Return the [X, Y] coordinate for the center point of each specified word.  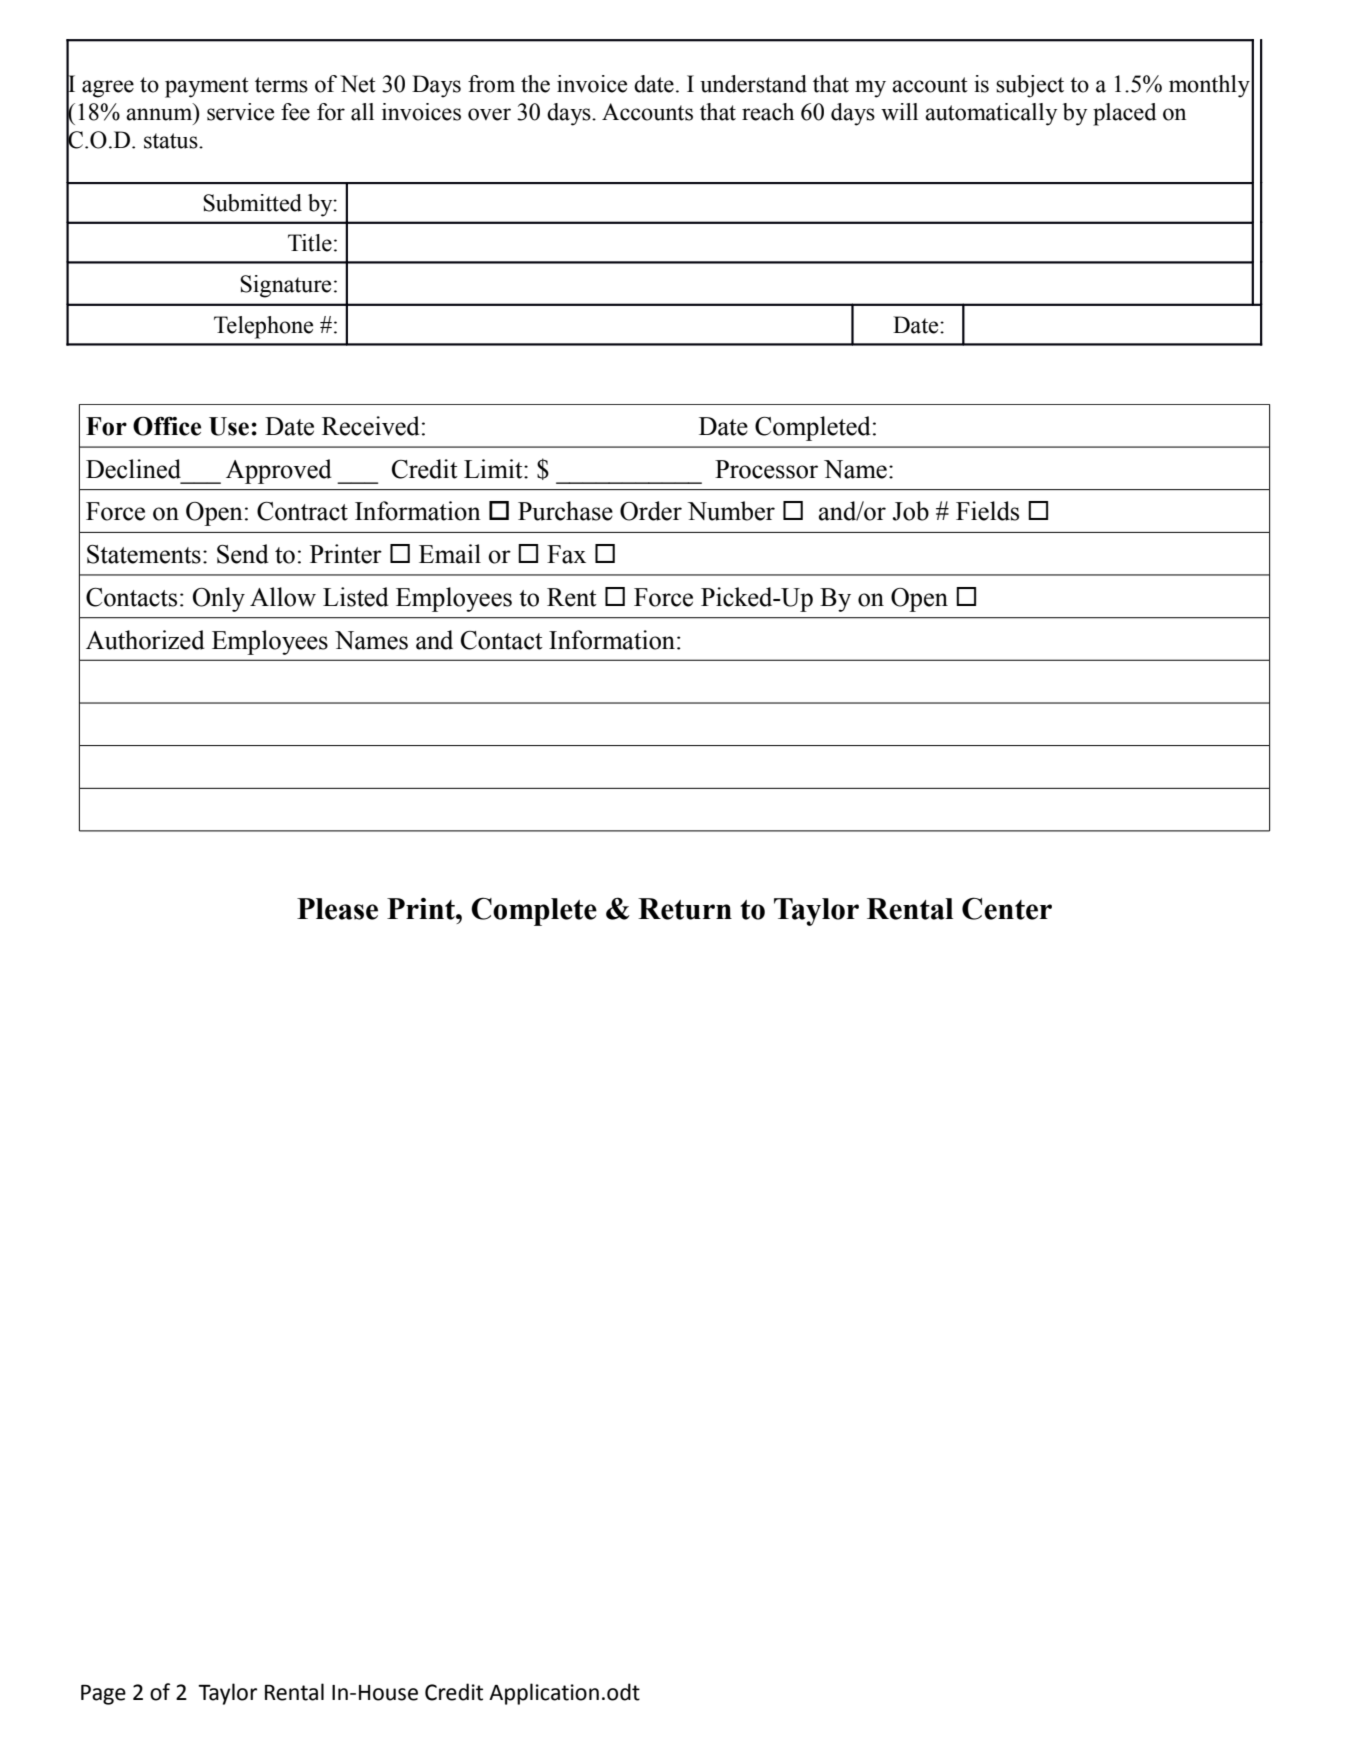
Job [910, 511]
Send [243, 554]
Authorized [145, 640]
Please [337, 909]
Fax [566, 554]
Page [103, 1695]
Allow [283, 597]
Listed [356, 597]
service [240, 112]
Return [685, 909]
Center [1007, 908]
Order [651, 511]
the [535, 84]
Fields [987, 511]
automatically [991, 114]
